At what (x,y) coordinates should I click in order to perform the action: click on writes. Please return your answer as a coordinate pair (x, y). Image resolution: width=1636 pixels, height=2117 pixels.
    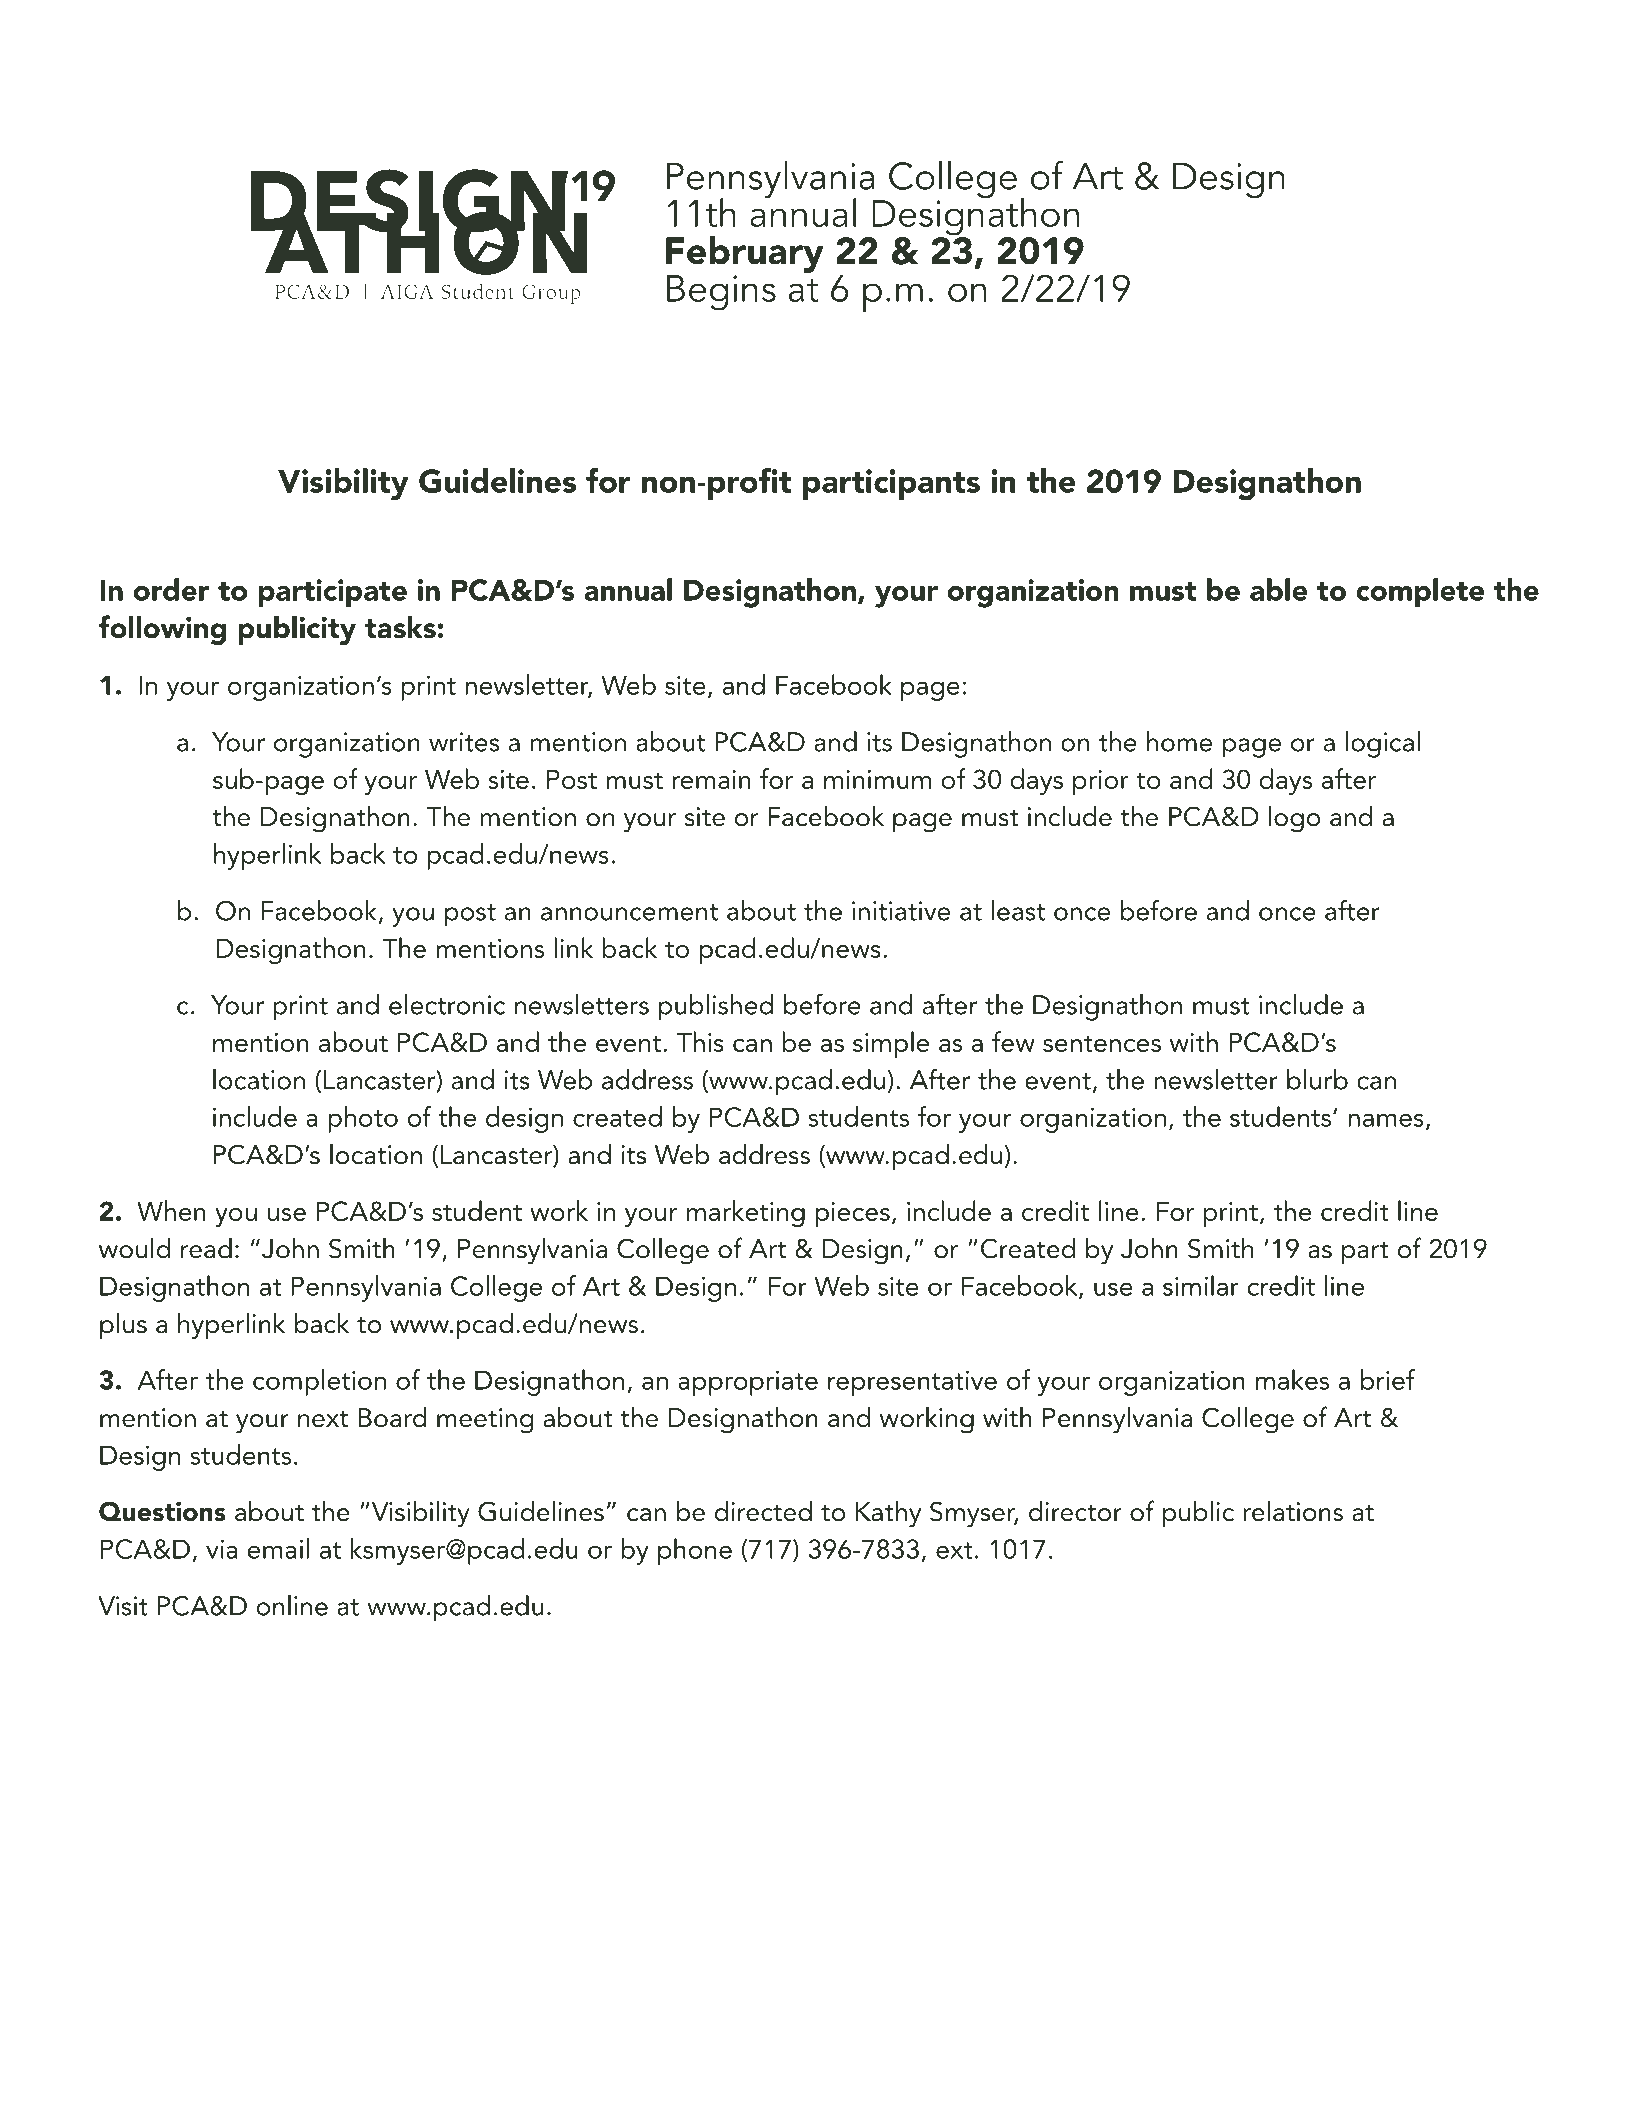
    Looking at the image, I should click on (464, 742).
